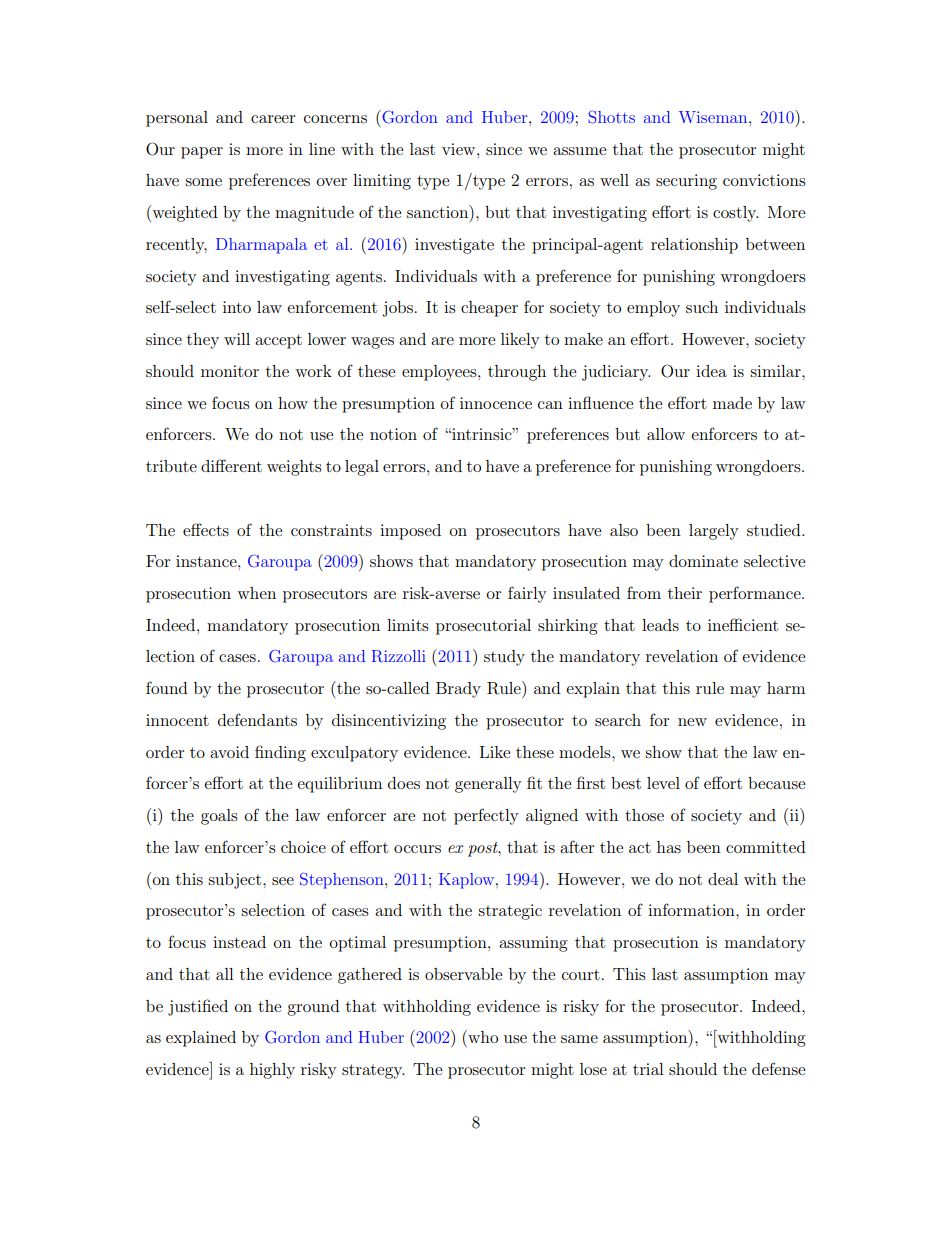 This page has width=952, height=1233. I want to click on goals, so click(219, 817).
